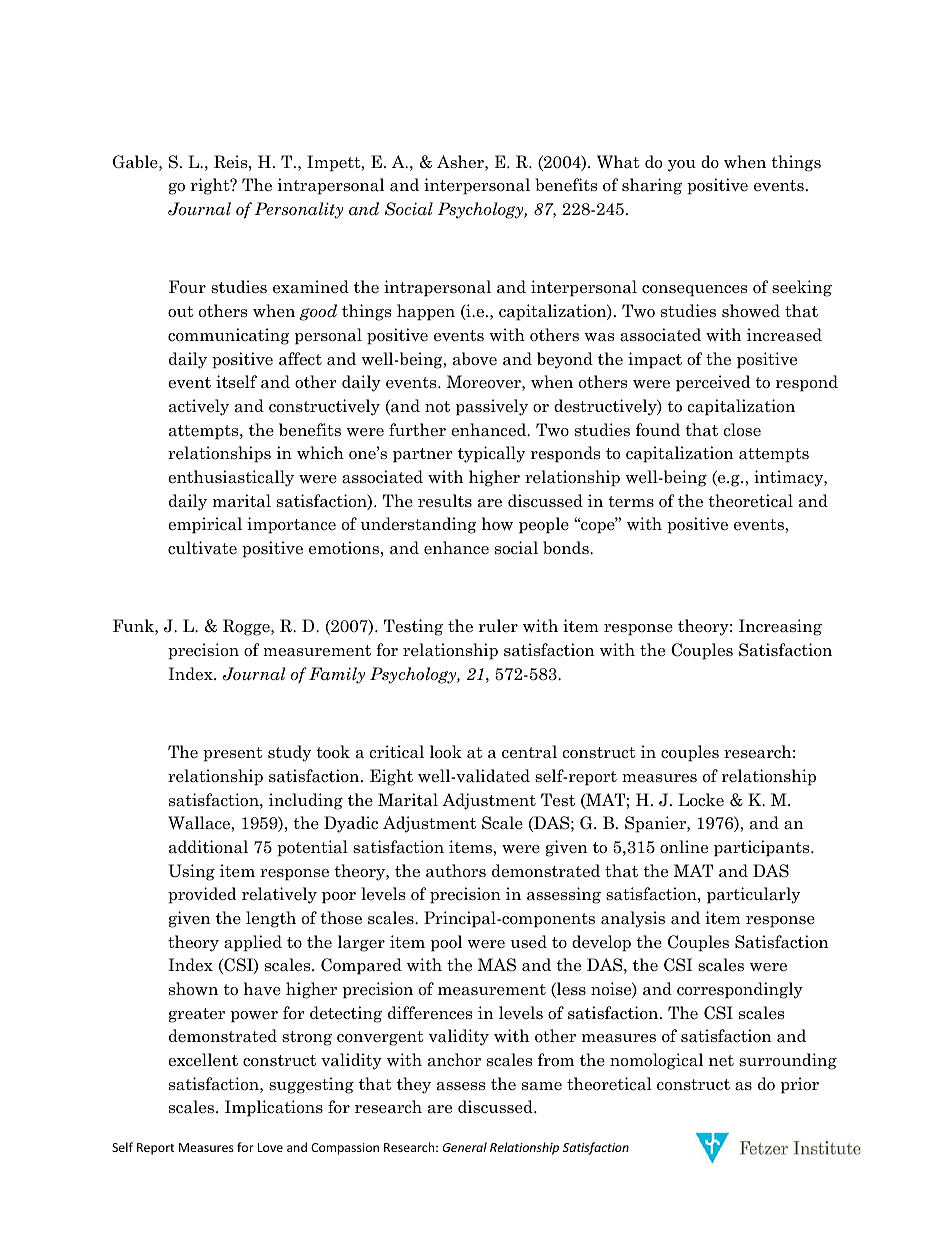 The height and width of the document is (1233, 952). Describe the element at coordinates (753, 895) in the document. I see `particularly` at that location.
